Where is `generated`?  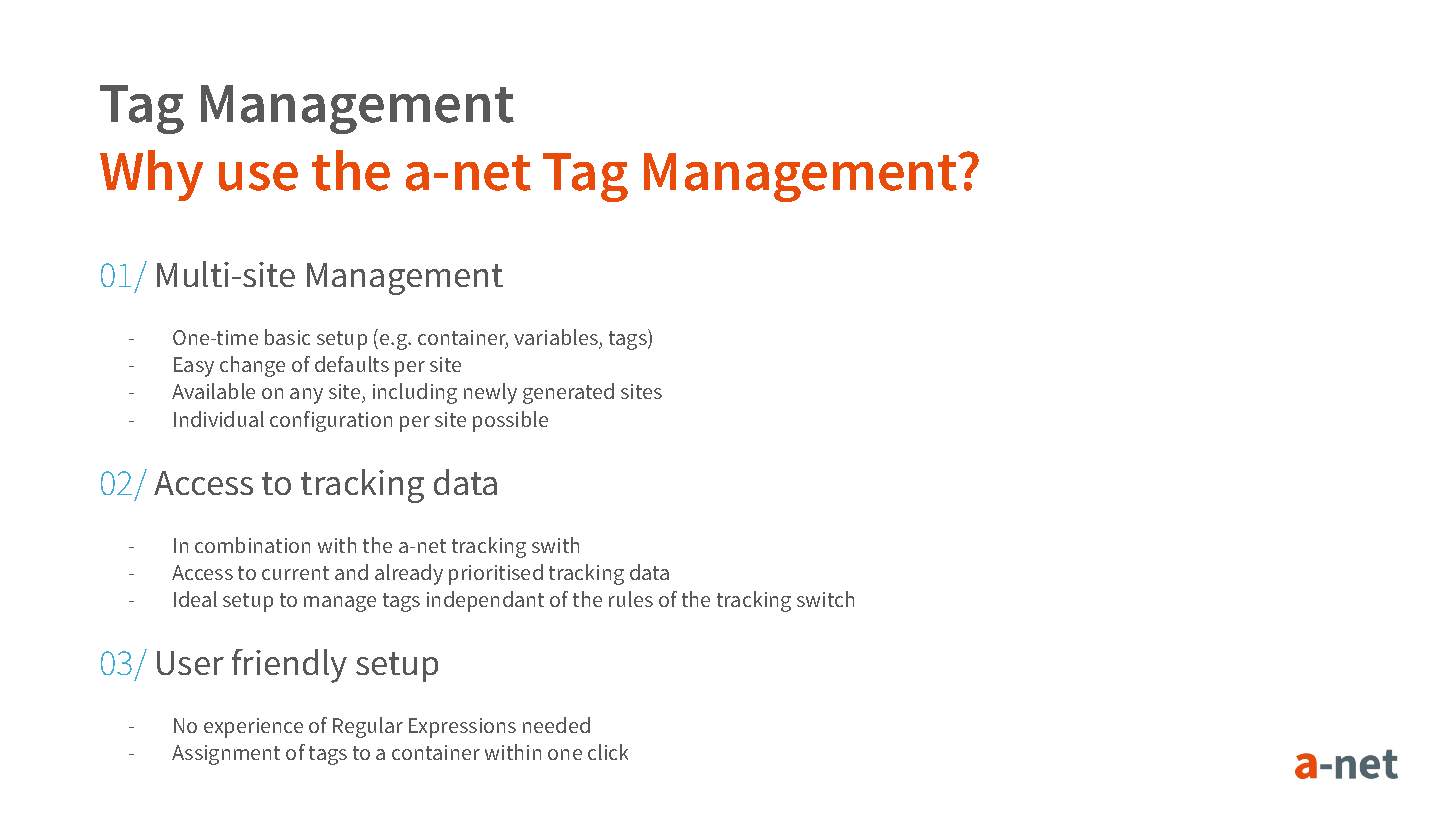 generated is located at coordinates (568, 393).
